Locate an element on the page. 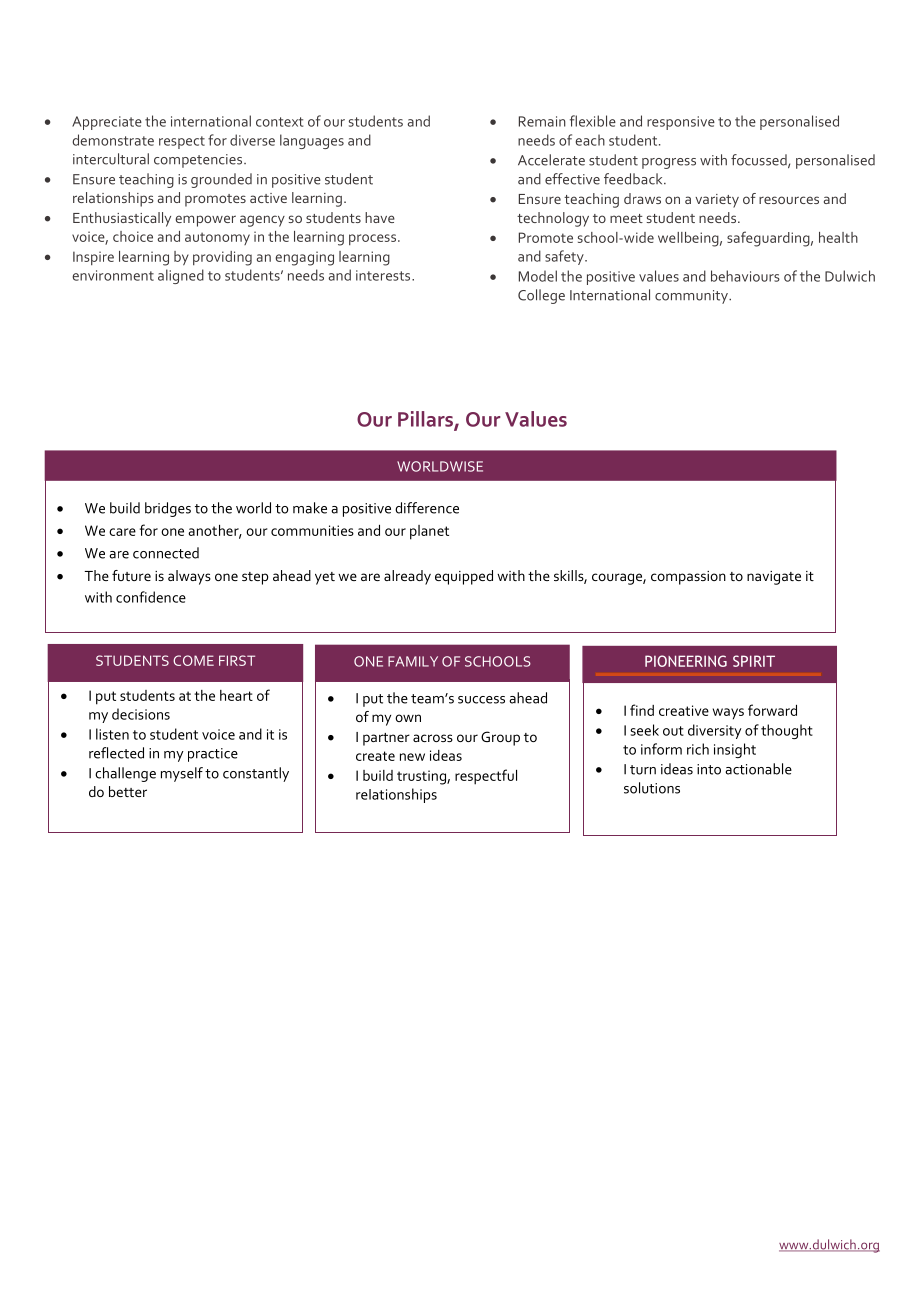 The image size is (924, 1308). competencies is located at coordinates (198, 161).
